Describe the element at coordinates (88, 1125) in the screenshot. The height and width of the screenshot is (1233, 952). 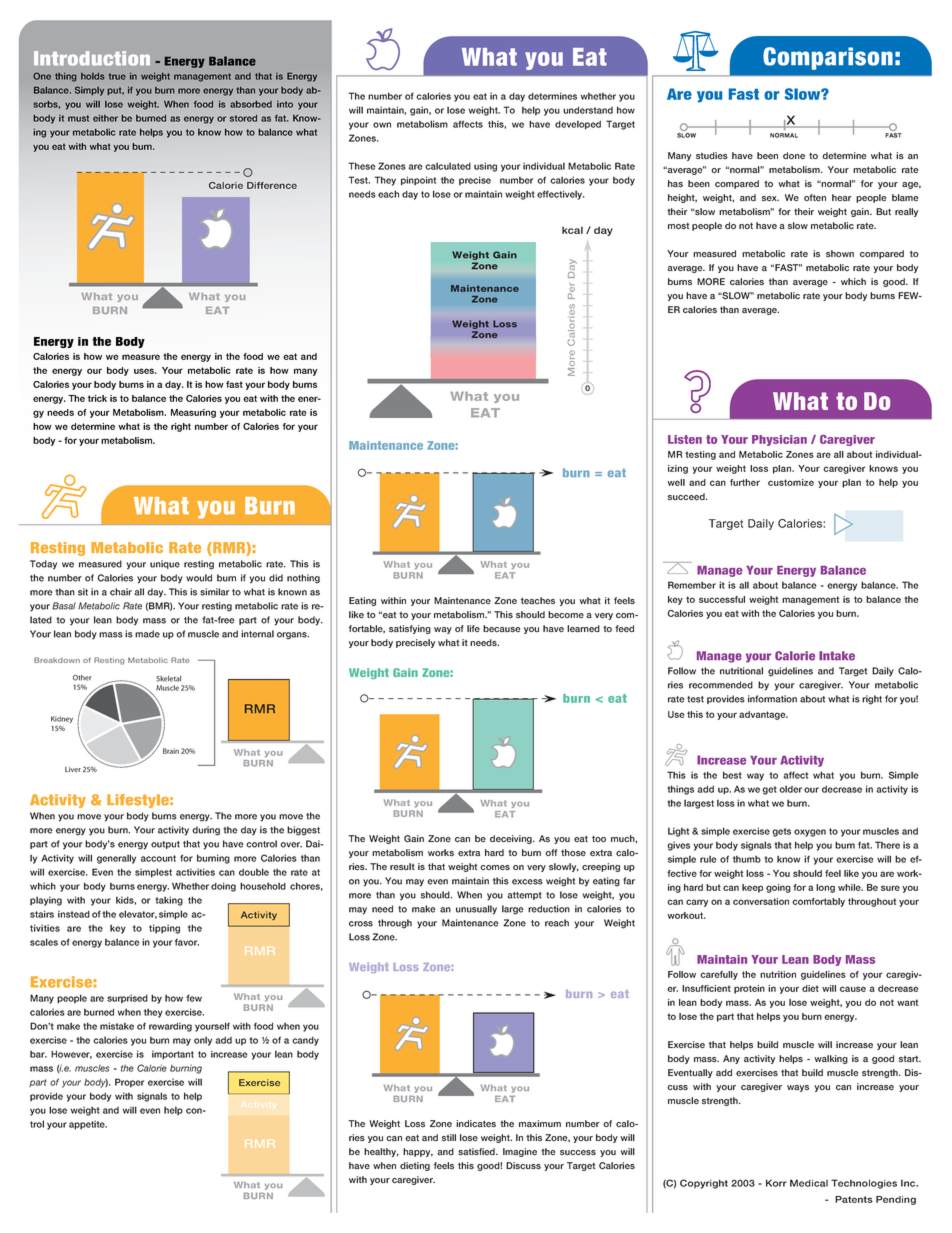
I see `appetite` at that location.
